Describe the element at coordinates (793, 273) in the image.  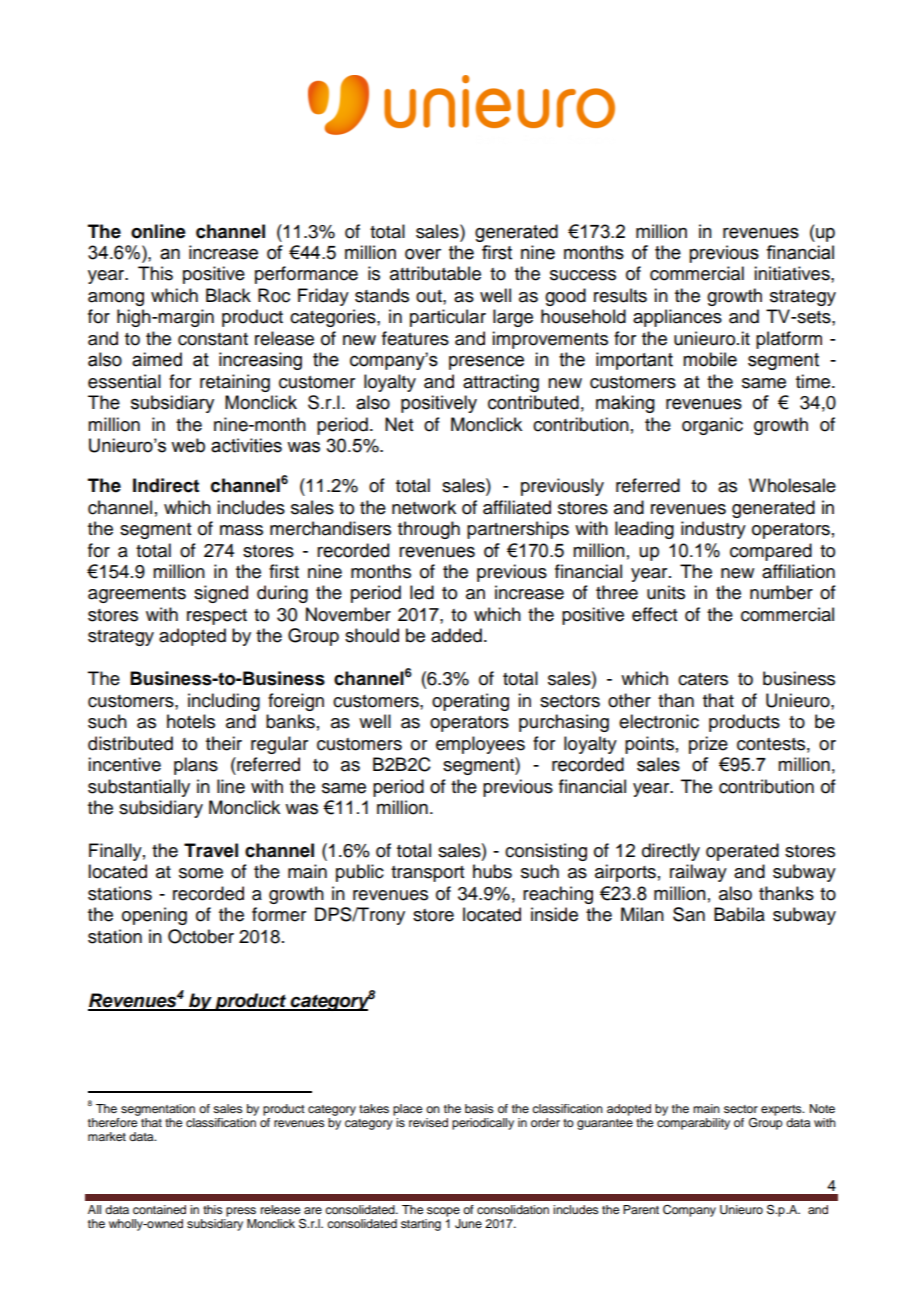
I see `initiatives` at that location.
